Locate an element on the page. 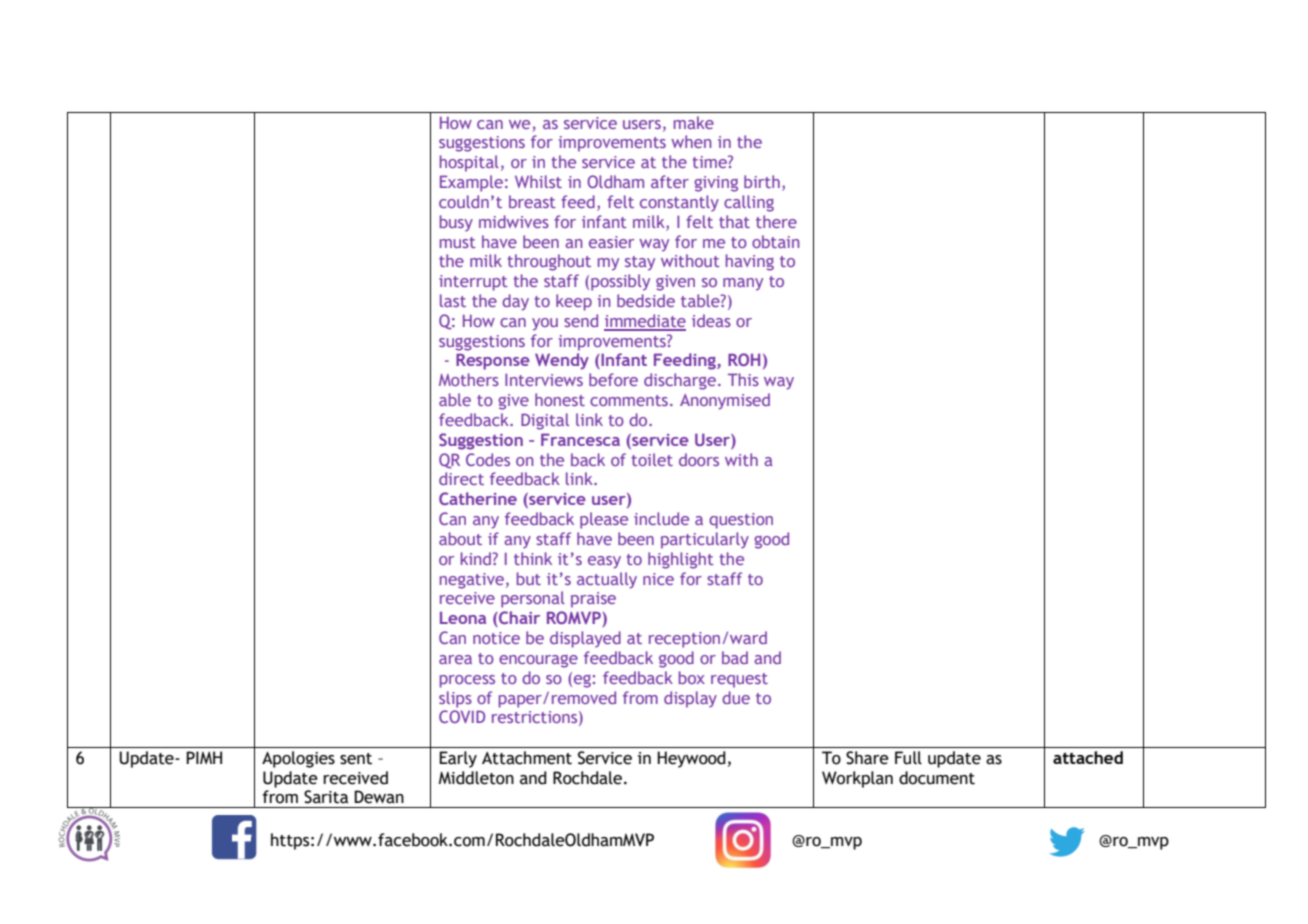 This document has width=1308, height=924. many is located at coordinates (743, 284).
